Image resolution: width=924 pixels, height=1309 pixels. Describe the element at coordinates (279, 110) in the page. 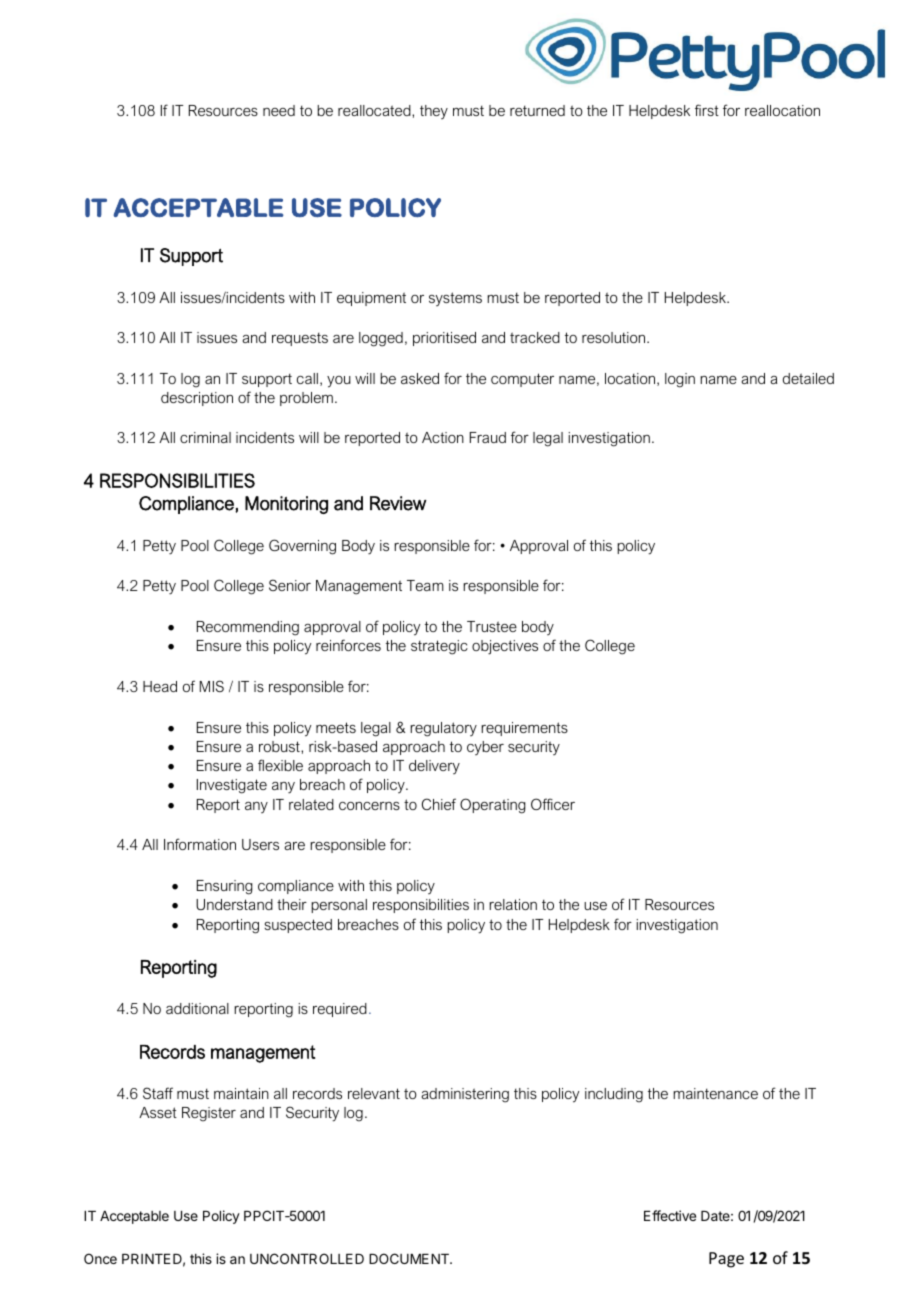

I see `need` at that location.
